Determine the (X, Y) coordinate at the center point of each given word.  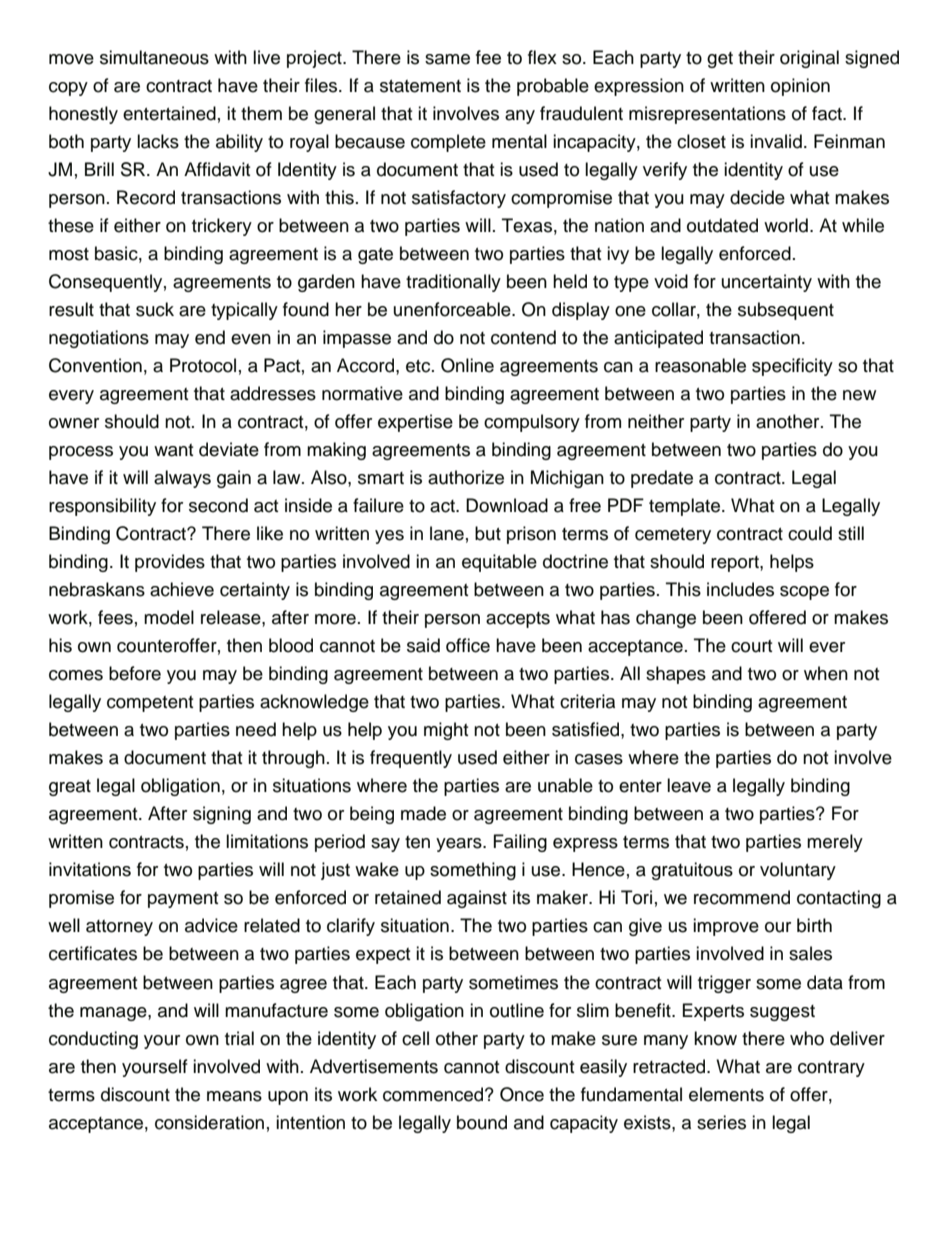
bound (482, 1122)
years (460, 845)
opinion (800, 87)
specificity (792, 367)
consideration (209, 1122)
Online (467, 365)
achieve (182, 589)
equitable (499, 563)
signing (222, 815)
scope (804, 593)
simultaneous (154, 57)
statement (420, 86)
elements (726, 1094)
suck (155, 309)
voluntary (798, 871)
